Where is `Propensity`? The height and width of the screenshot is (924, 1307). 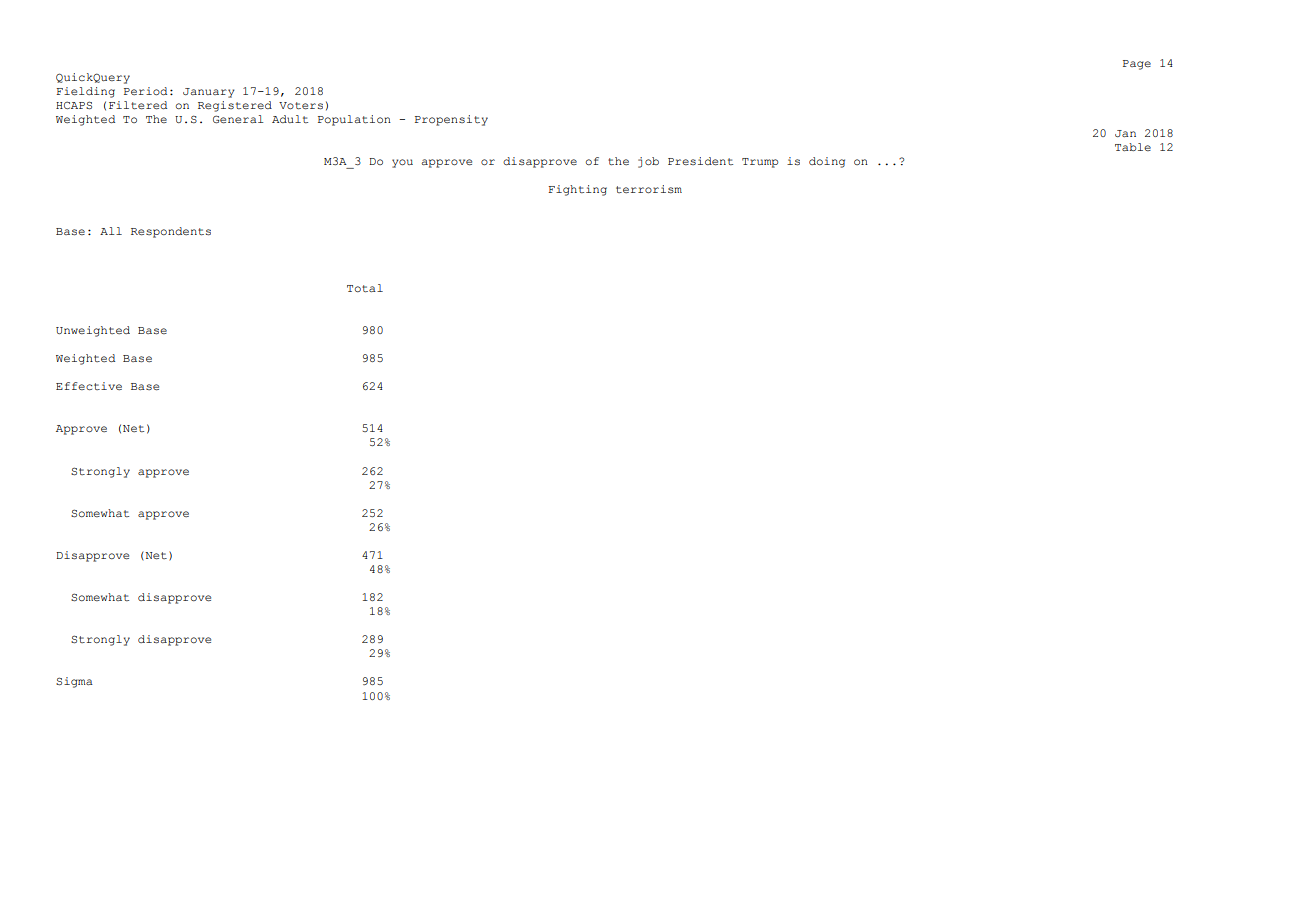
Propensity is located at coordinates (451, 120).
